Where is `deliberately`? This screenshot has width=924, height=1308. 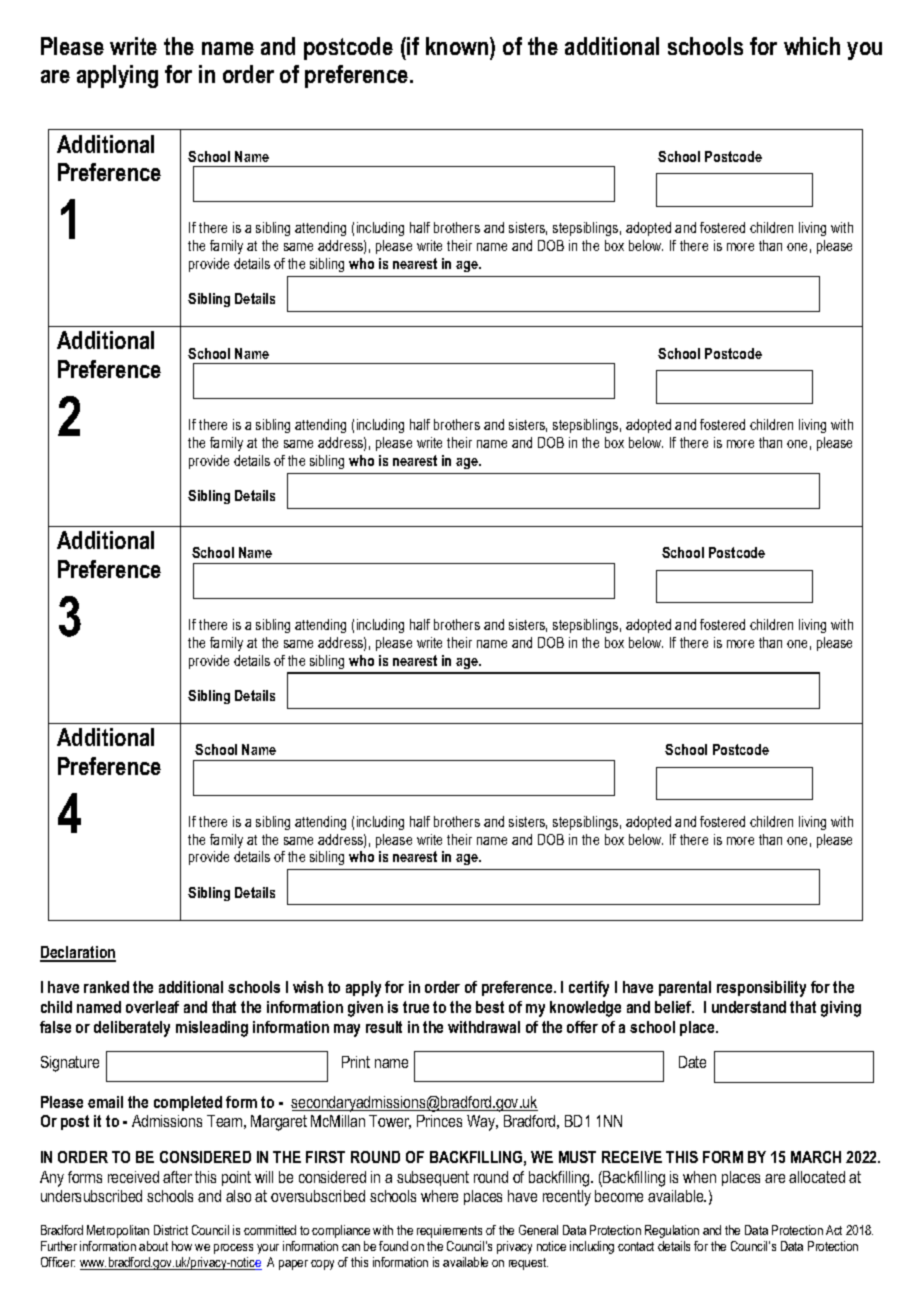 deliberately is located at coordinates (132, 1029).
